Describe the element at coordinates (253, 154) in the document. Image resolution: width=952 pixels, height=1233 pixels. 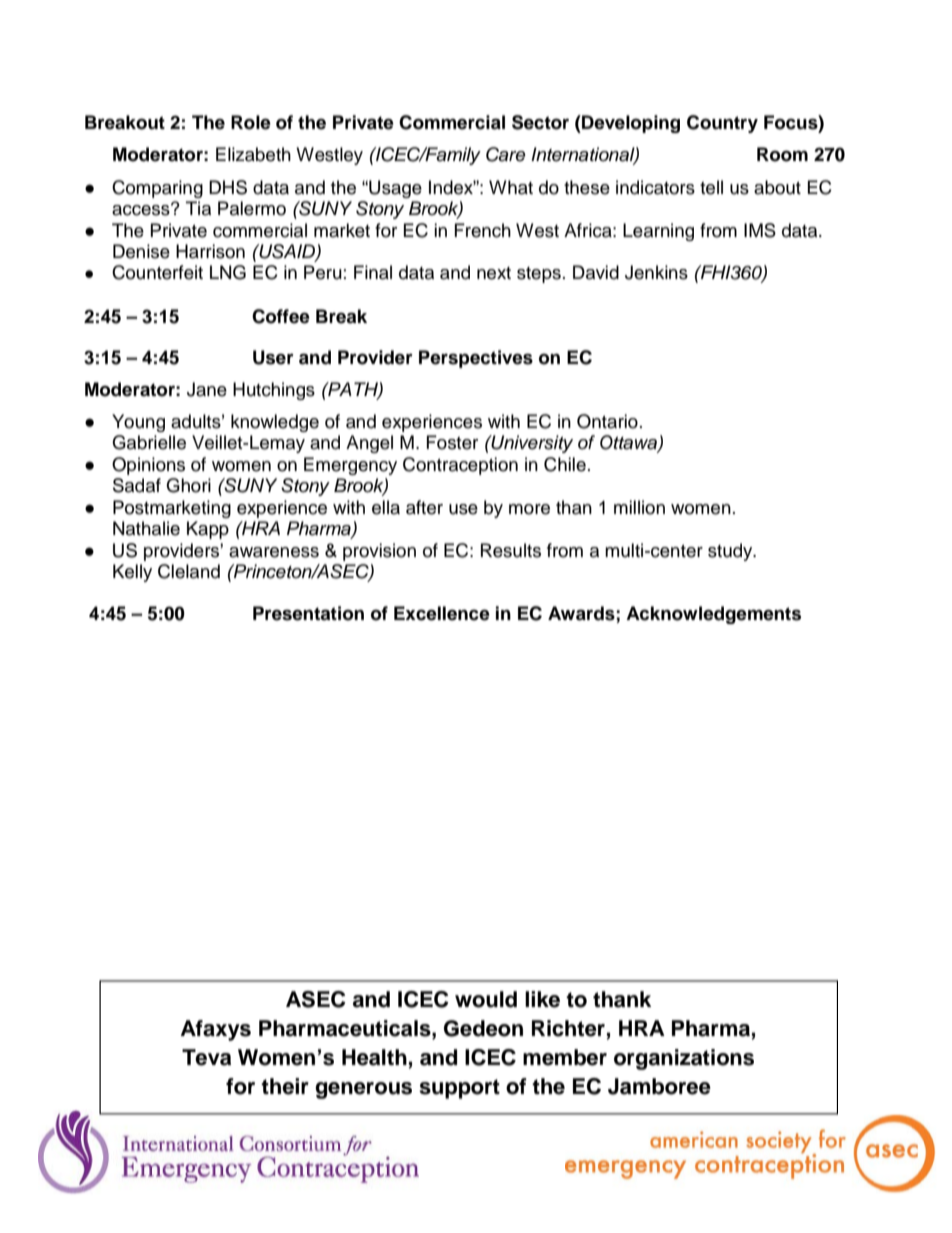
I see `Elizabeth` at that location.
